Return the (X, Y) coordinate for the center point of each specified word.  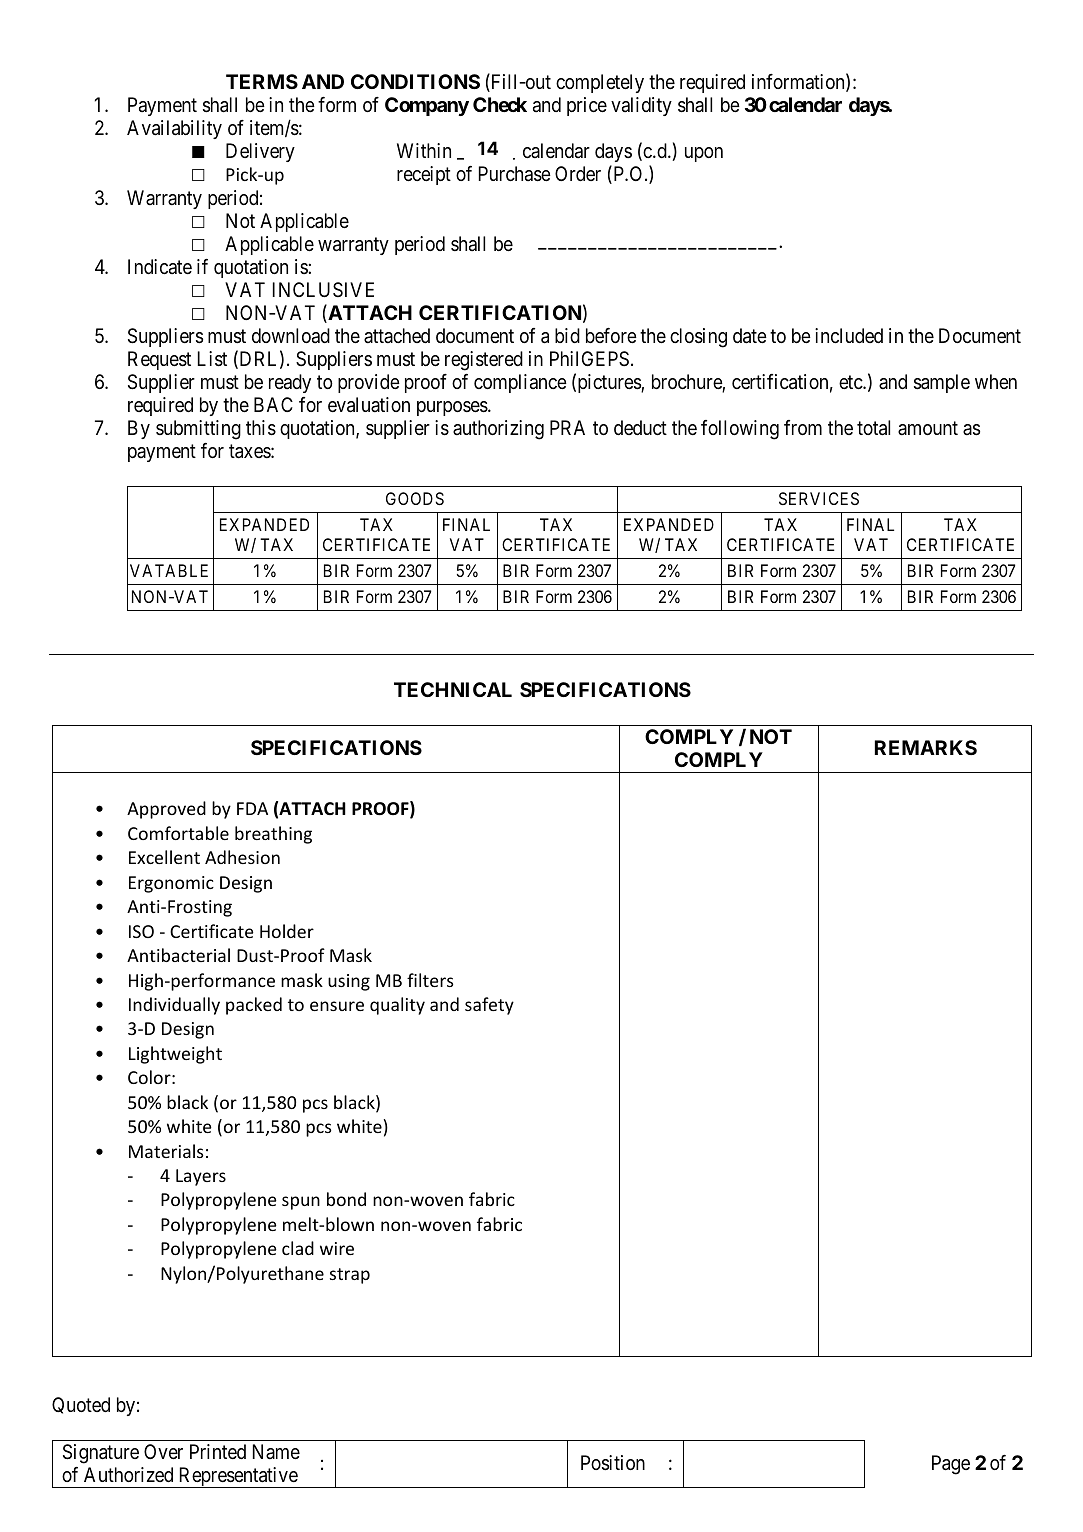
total (873, 428)
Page (951, 1465)
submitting (198, 430)
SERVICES (819, 498)
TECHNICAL (453, 689)
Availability (174, 129)
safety (489, 1006)
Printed (218, 1451)
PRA (567, 427)
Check (500, 104)
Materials (166, 1151)
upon (704, 154)
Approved (166, 810)
